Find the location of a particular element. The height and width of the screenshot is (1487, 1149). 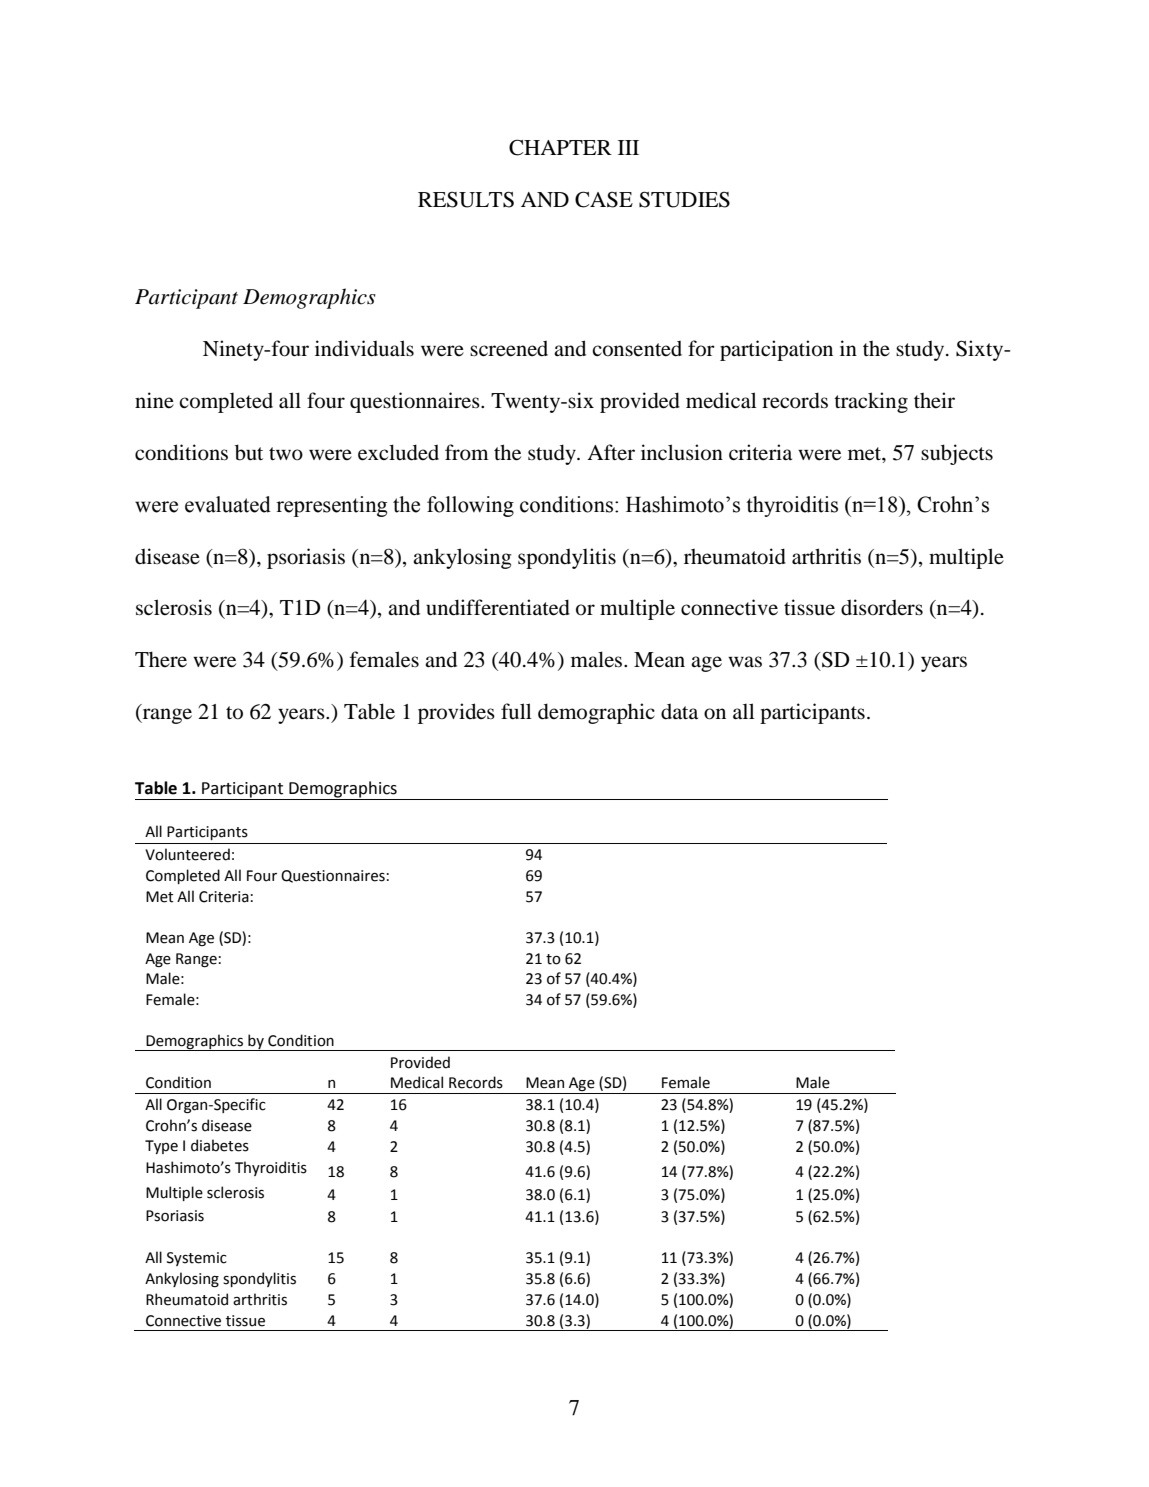

diabetes is located at coordinates (220, 1145).
